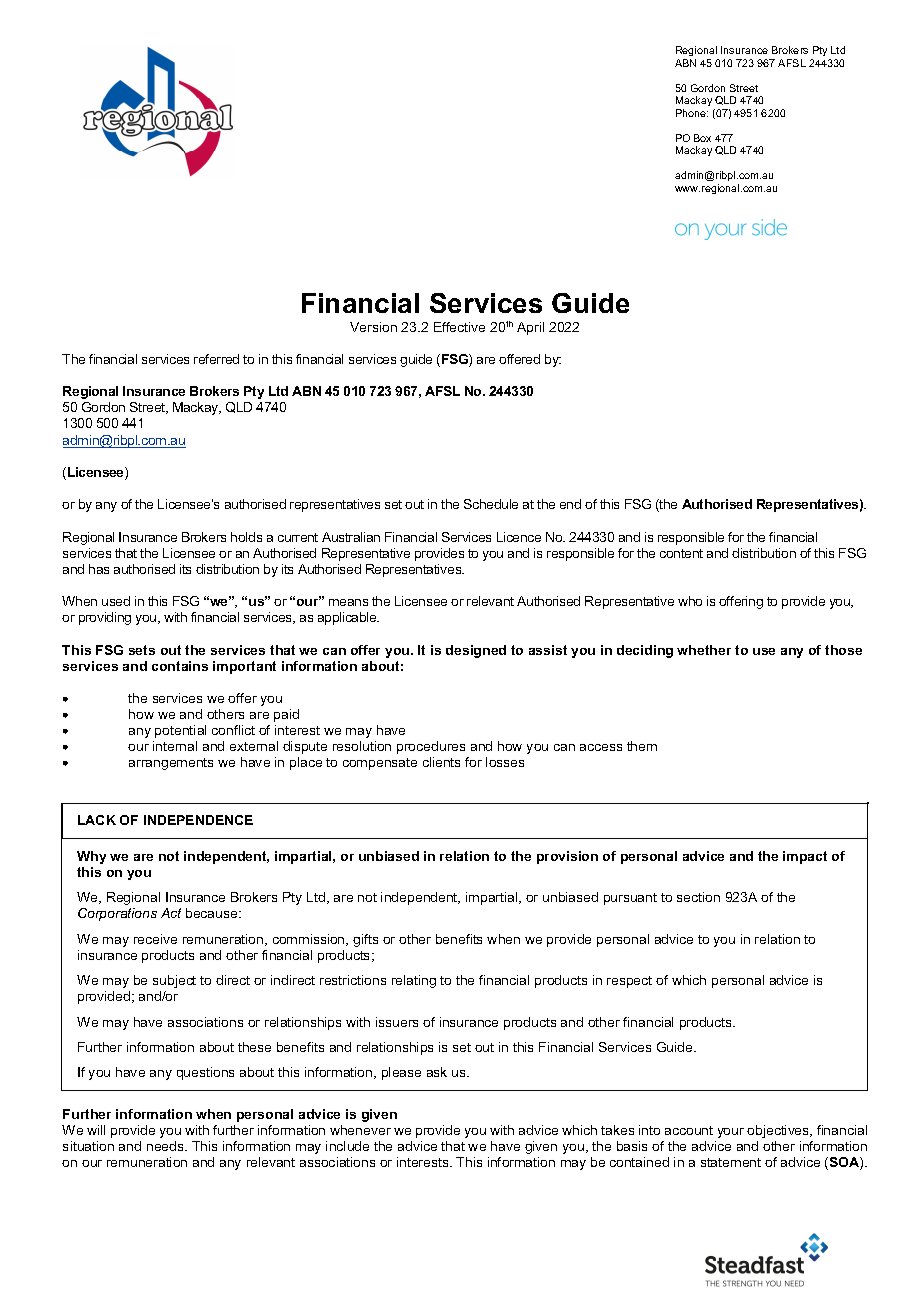 The width and height of the screenshot is (924, 1308). I want to click on receive, so click(155, 939).
